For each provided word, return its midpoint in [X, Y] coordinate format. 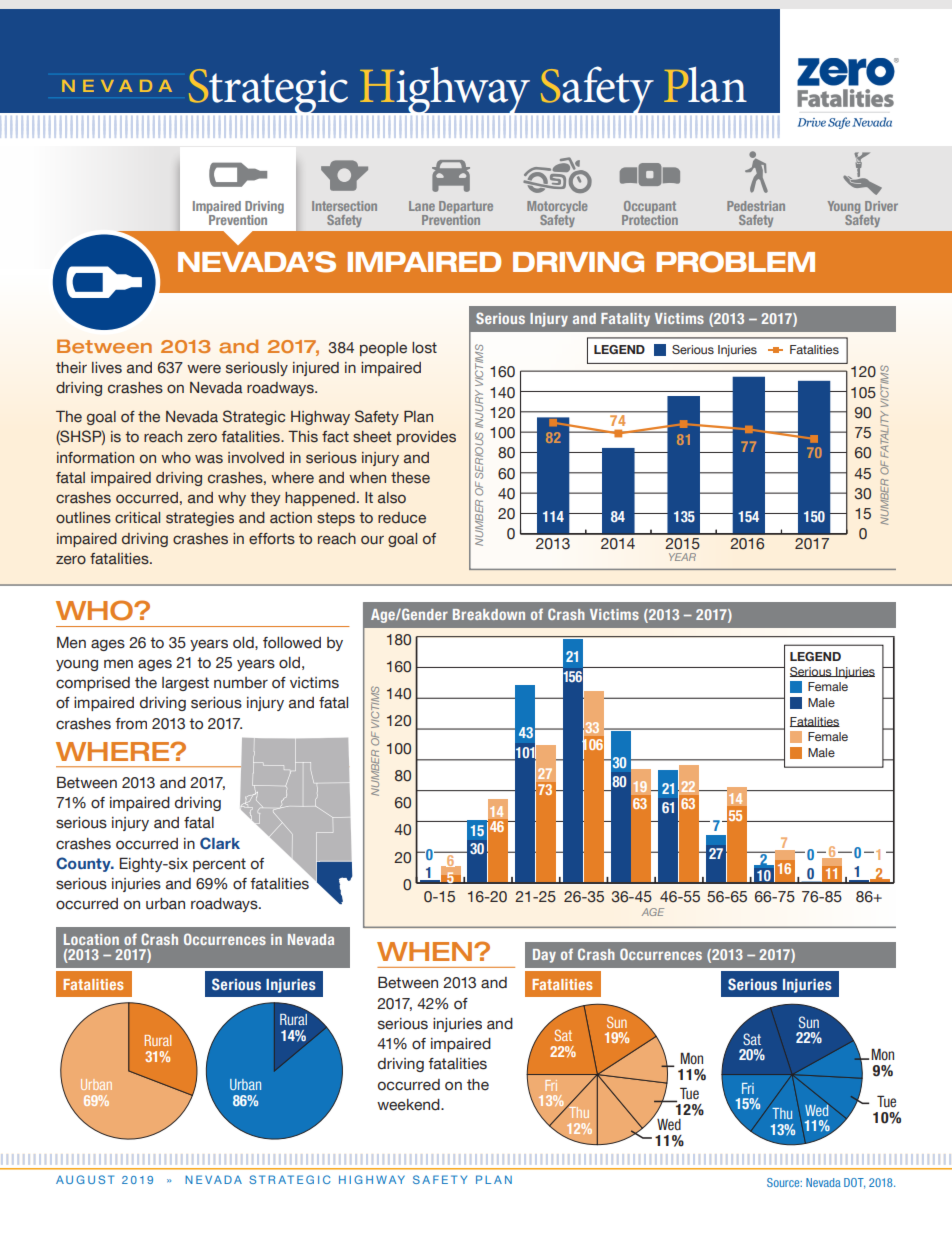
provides [426, 438]
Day [544, 956]
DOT [854, 1183]
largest [185, 684]
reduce [402, 518]
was [209, 459]
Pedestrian [756, 206]
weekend [409, 1105]
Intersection [344, 206]
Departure [466, 208]
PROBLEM [736, 262]
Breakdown [489, 614]
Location [91, 939]
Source [784, 1182]
